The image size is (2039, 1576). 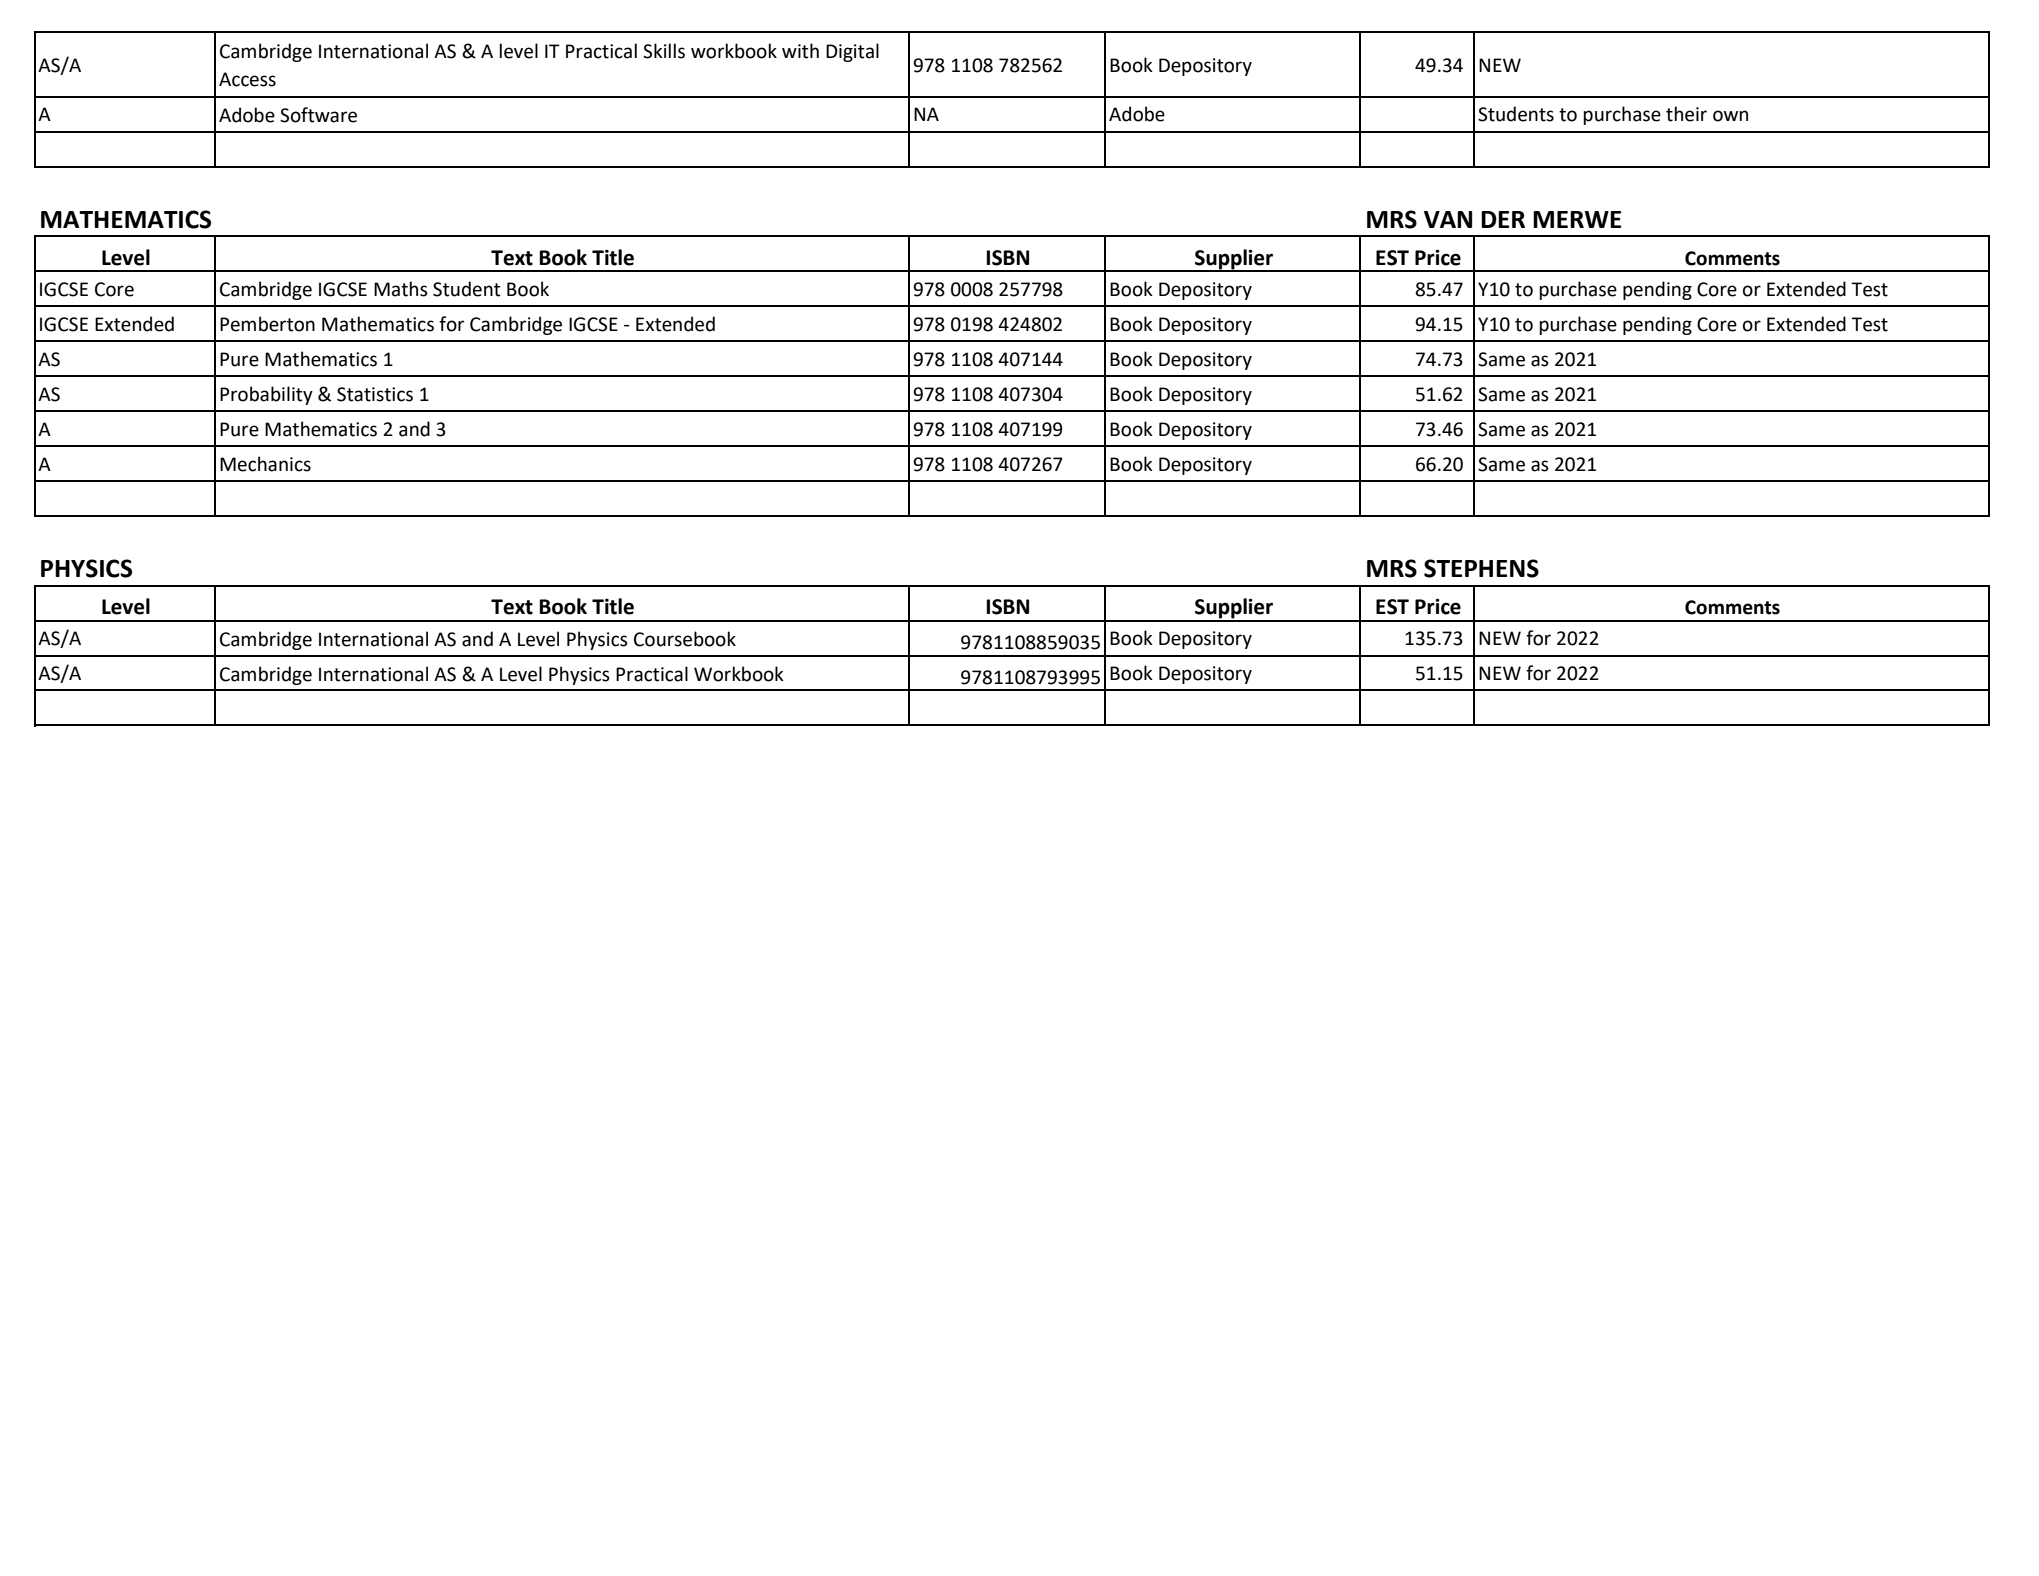 What do you see at coordinates (267, 324) in the screenshot?
I see `Pemberton` at bounding box center [267, 324].
